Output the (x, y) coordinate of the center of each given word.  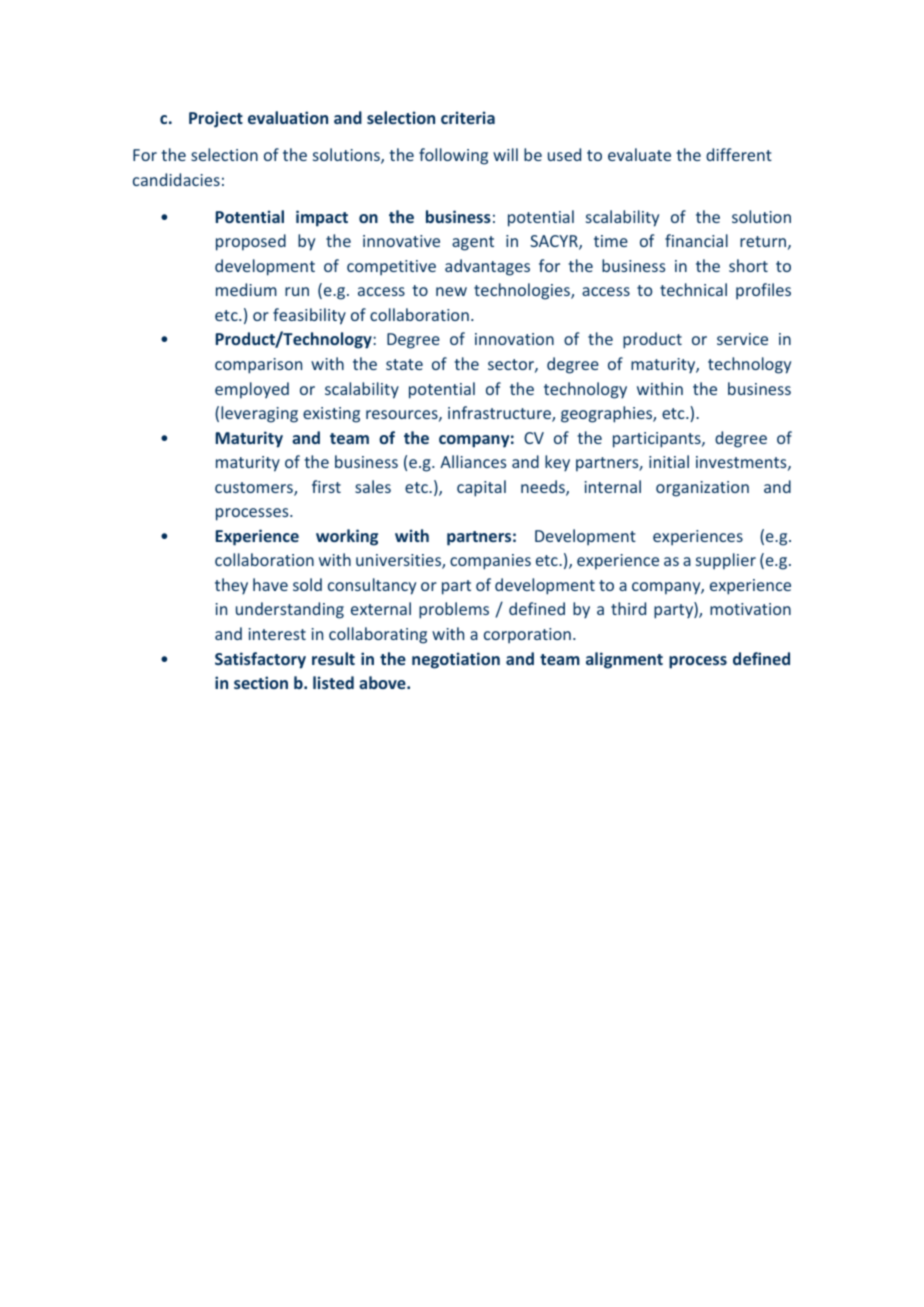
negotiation (456, 660)
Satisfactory (260, 660)
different (739, 154)
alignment (624, 660)
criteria (468, 117)
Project (216, 119)
